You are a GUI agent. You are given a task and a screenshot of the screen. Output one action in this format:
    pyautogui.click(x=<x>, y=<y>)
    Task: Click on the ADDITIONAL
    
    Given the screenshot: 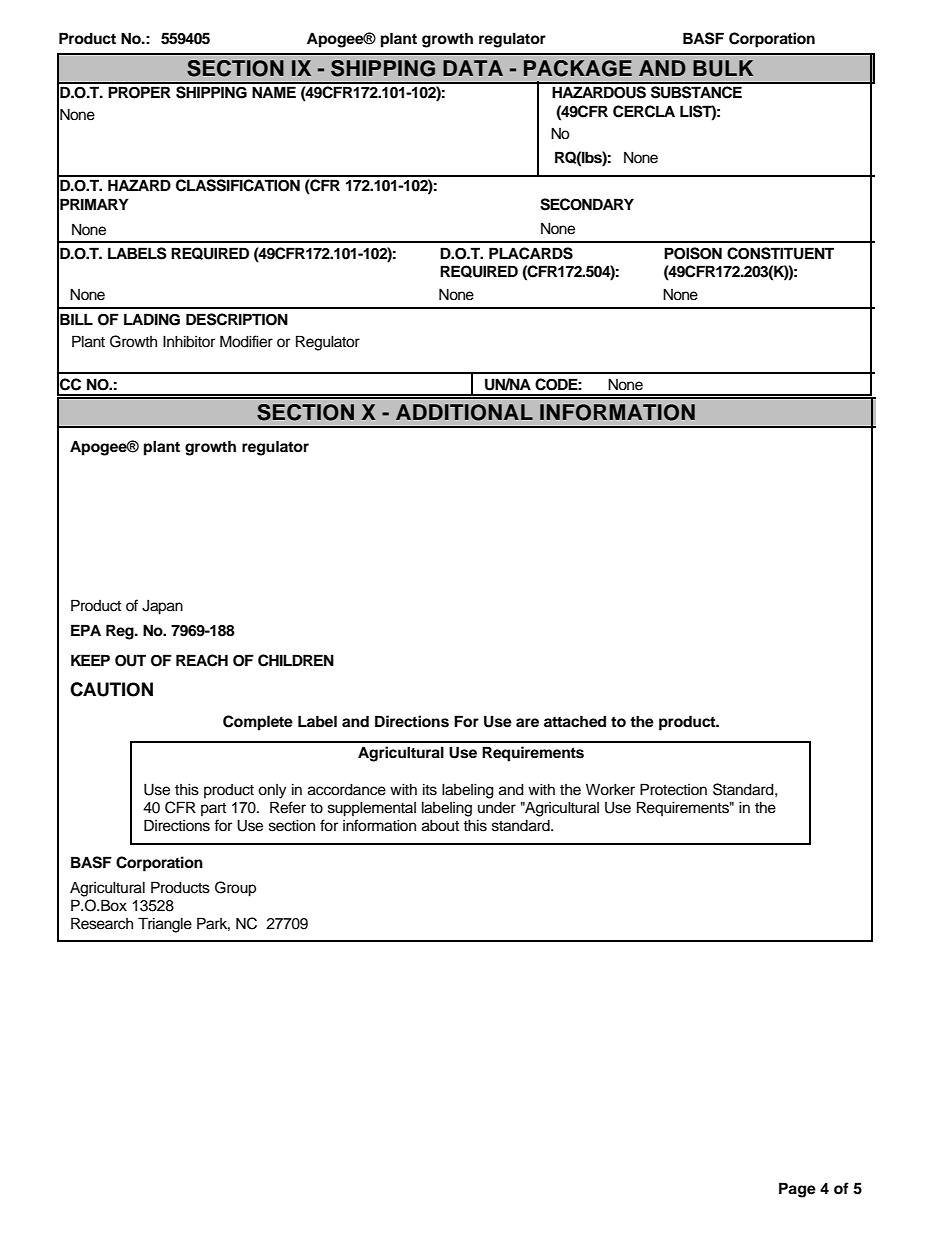 What is the action you would take?
    pyautogui.click(x=464, y=412)
